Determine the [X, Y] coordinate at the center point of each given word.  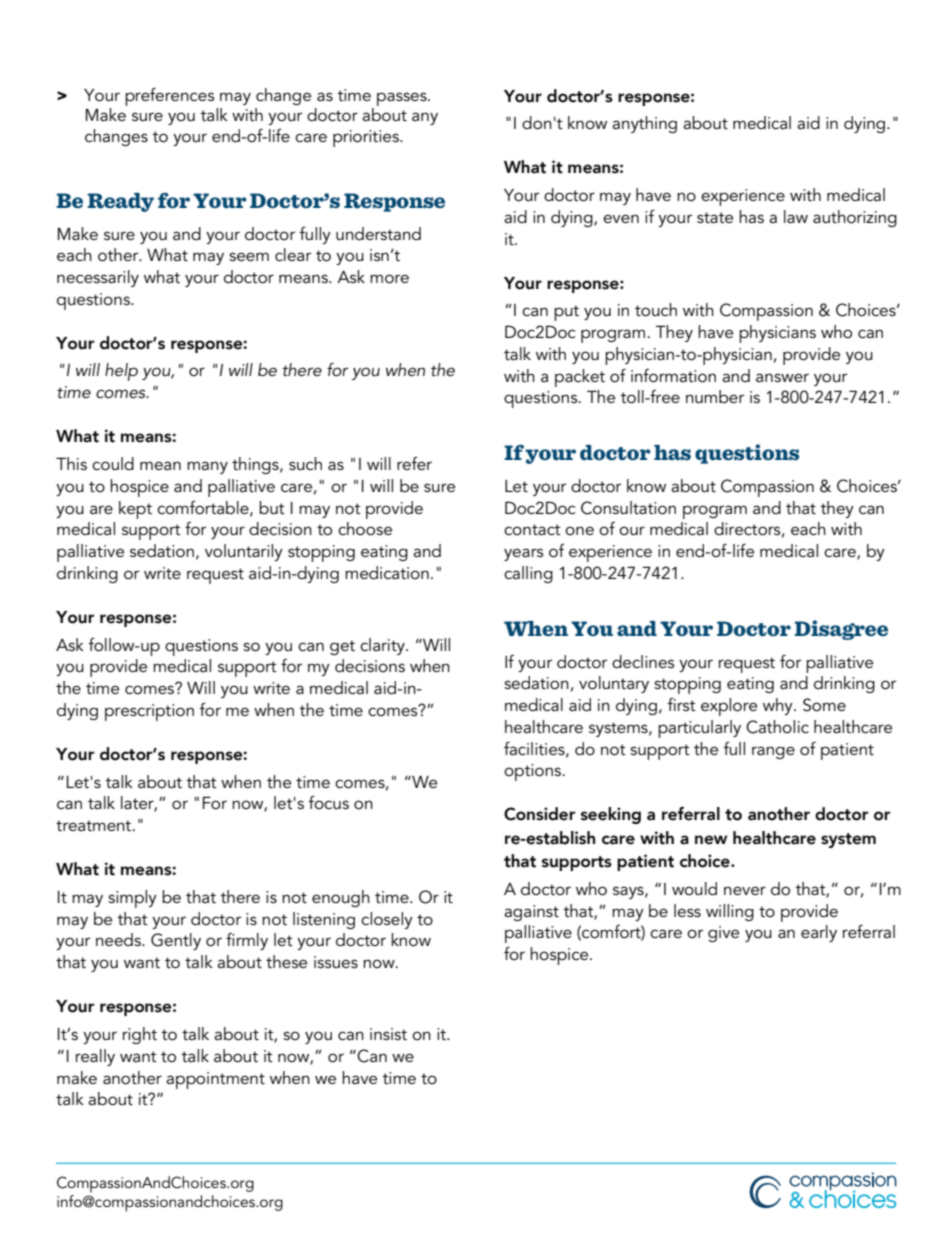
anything [644, 124]
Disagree [841, 630]
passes [403, 99]
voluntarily [244, 552]
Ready [121, 202]
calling [528, 574]
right [140, 1035]
